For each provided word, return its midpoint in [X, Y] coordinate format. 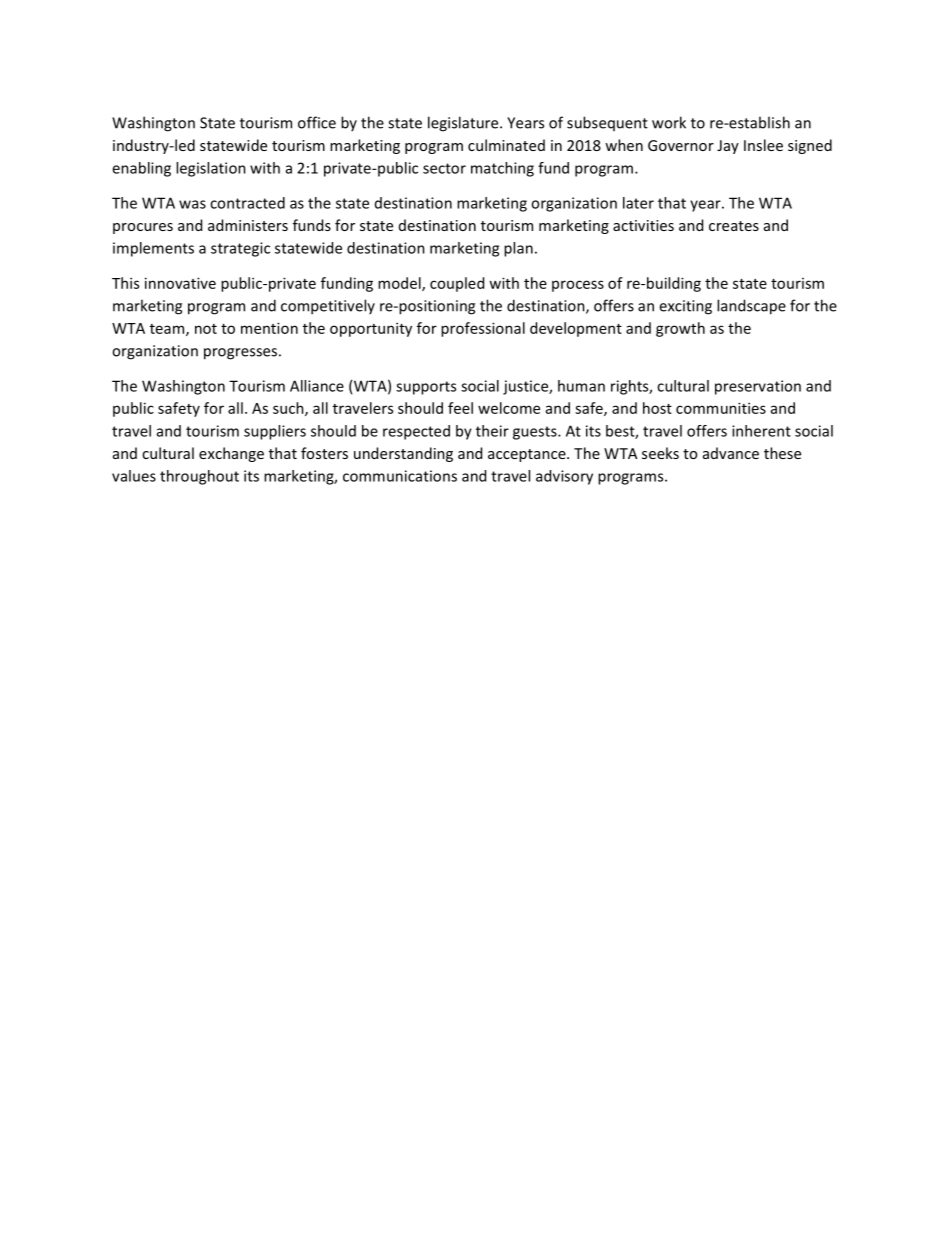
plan [518, 249]
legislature [464, 124]
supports [426, 388]
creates [734, 226]
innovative [180, 283]
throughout [199, 477]
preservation [758, 387]
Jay [728, 147]
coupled [457, 284]
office [317, 122]
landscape [751, 307]
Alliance [317, 386]
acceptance [528, 455]
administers [248, 225]
